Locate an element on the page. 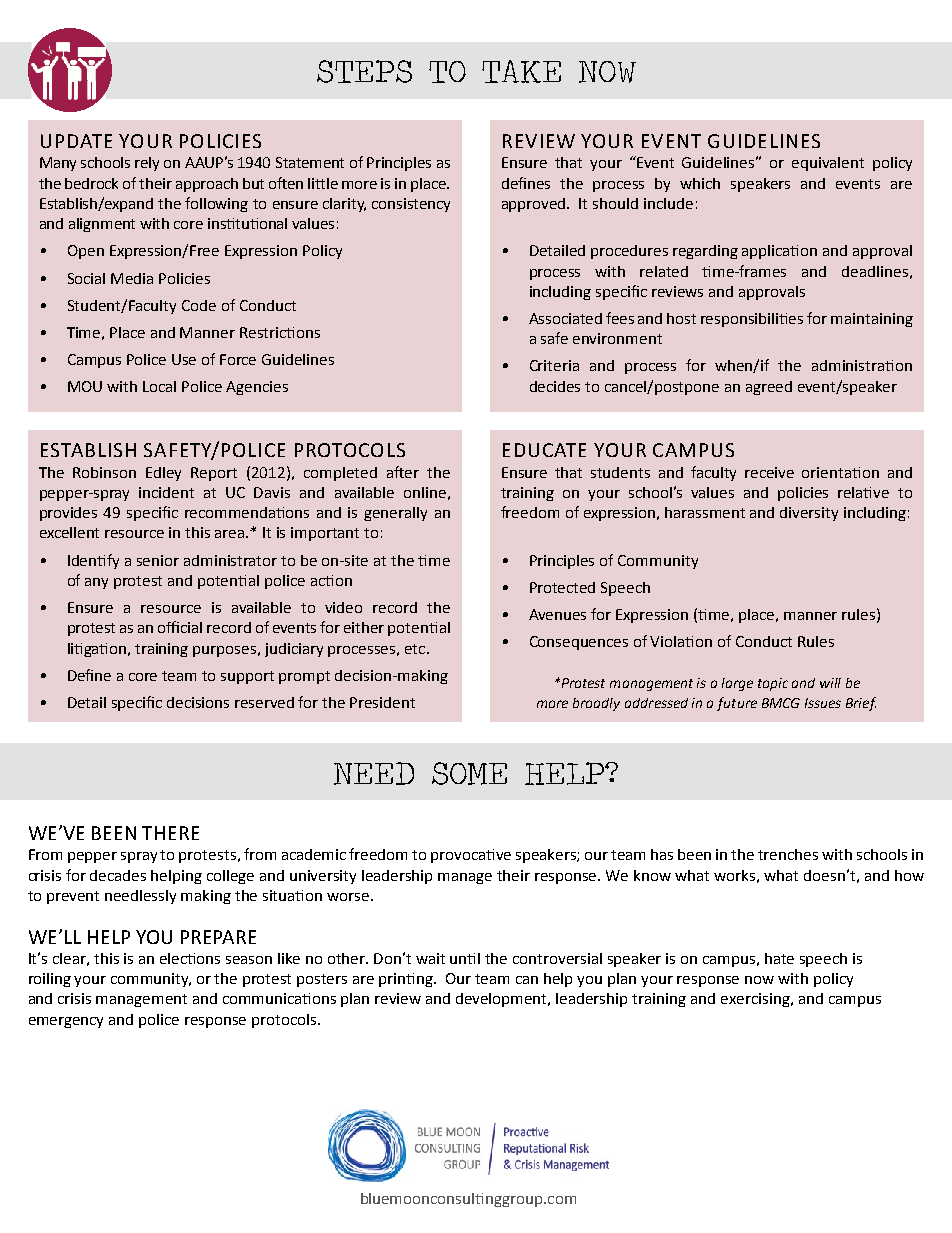 The height and width of the image is (1233, 952). equivalent is located at coordinates (828, 164).
